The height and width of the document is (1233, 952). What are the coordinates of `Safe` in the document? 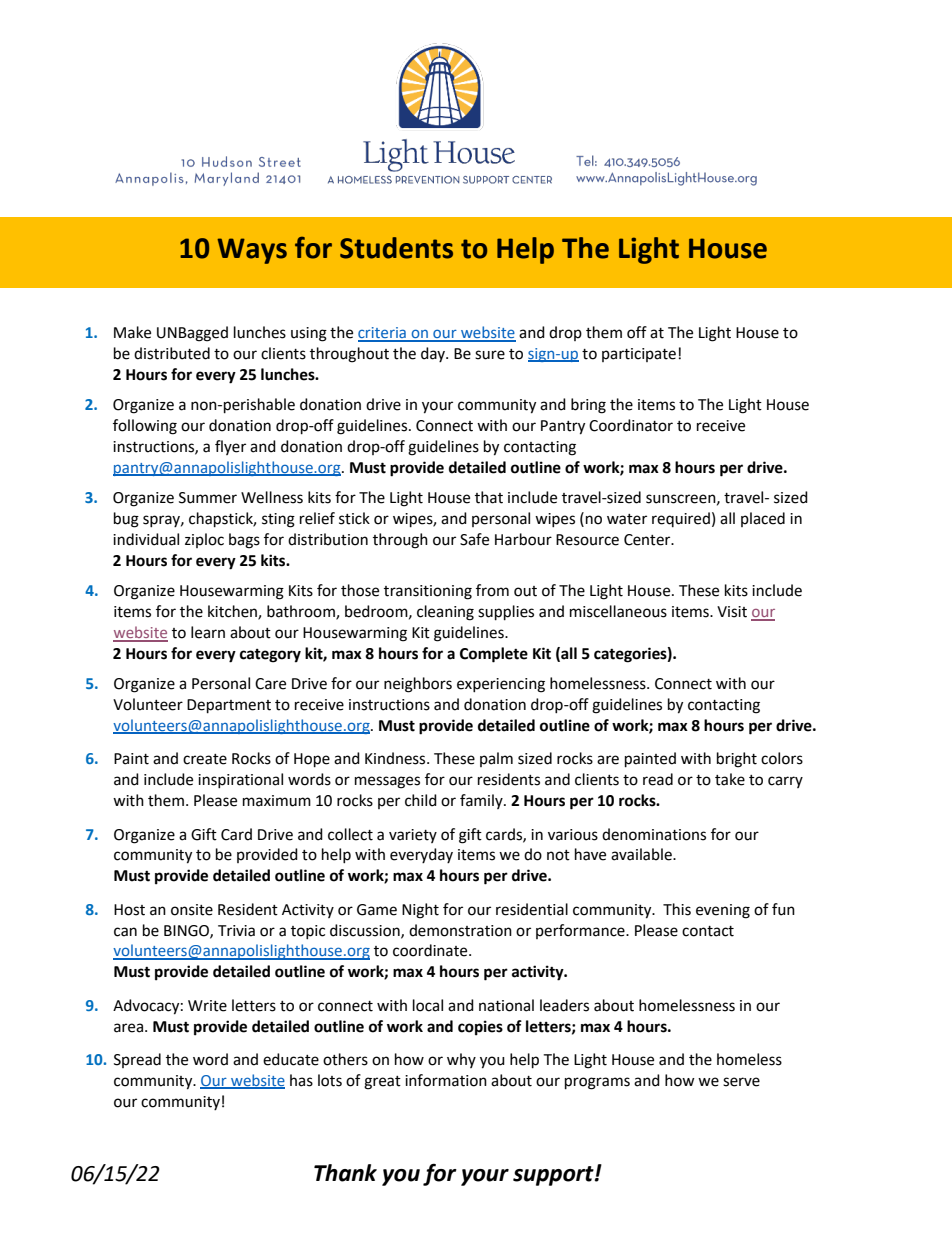 It's located at (474, 539).
